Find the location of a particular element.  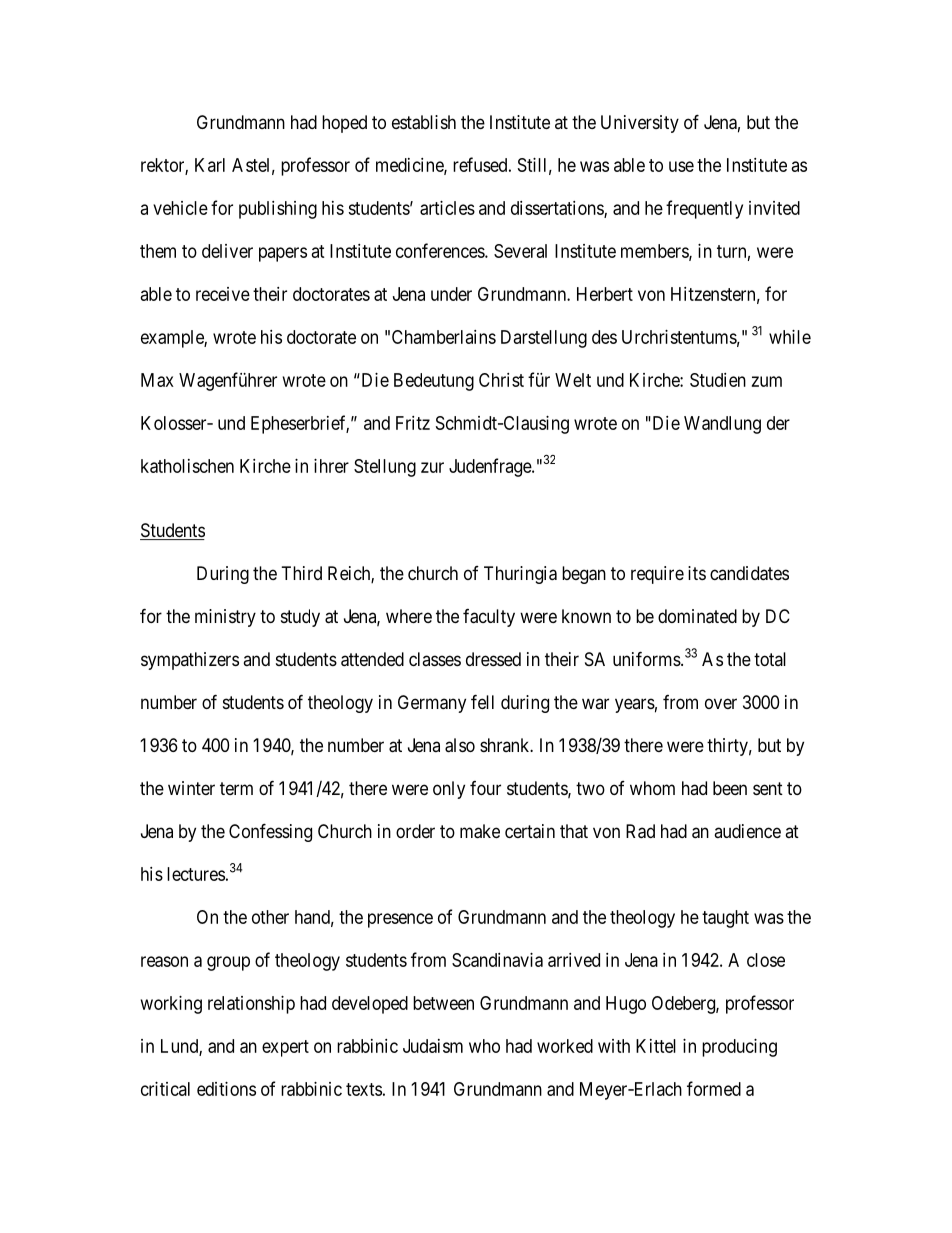

faculty is located at coordinates (489, 618).
